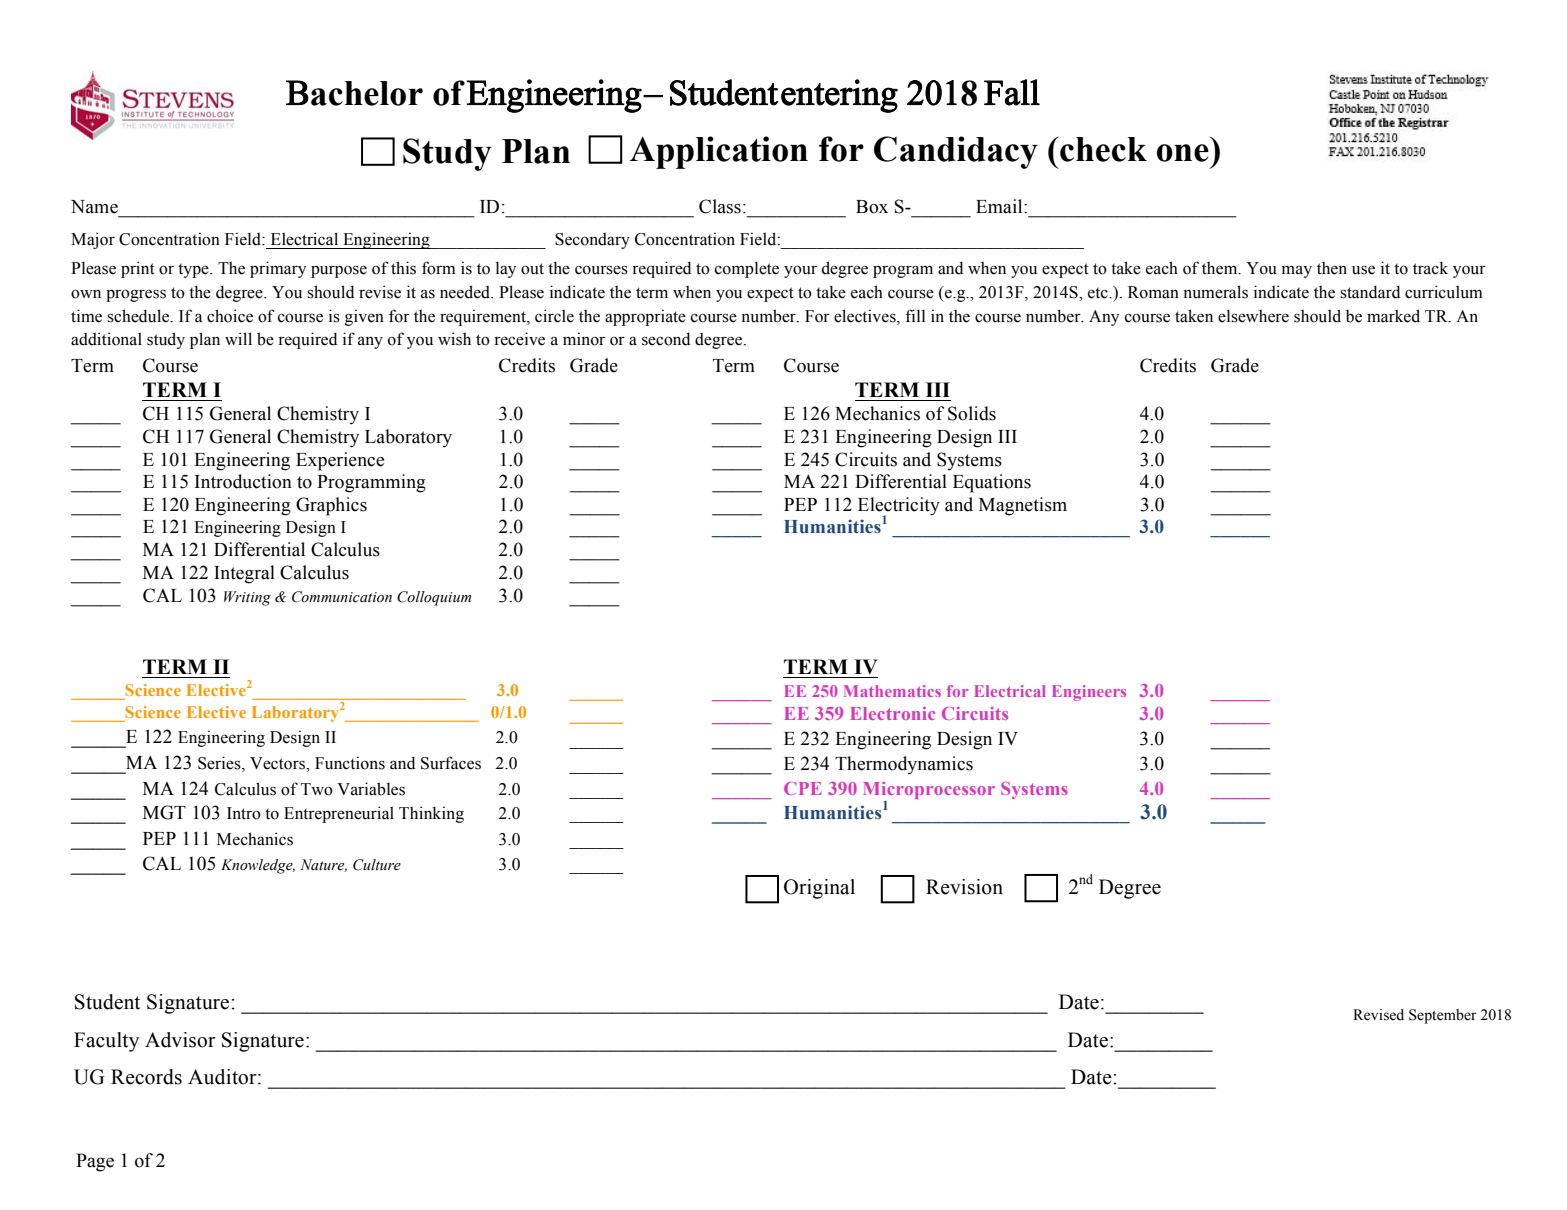  What do you see at coordinates (247, 598) in the screenshot?
I see `Writing` at bounding box center [247, 598].
